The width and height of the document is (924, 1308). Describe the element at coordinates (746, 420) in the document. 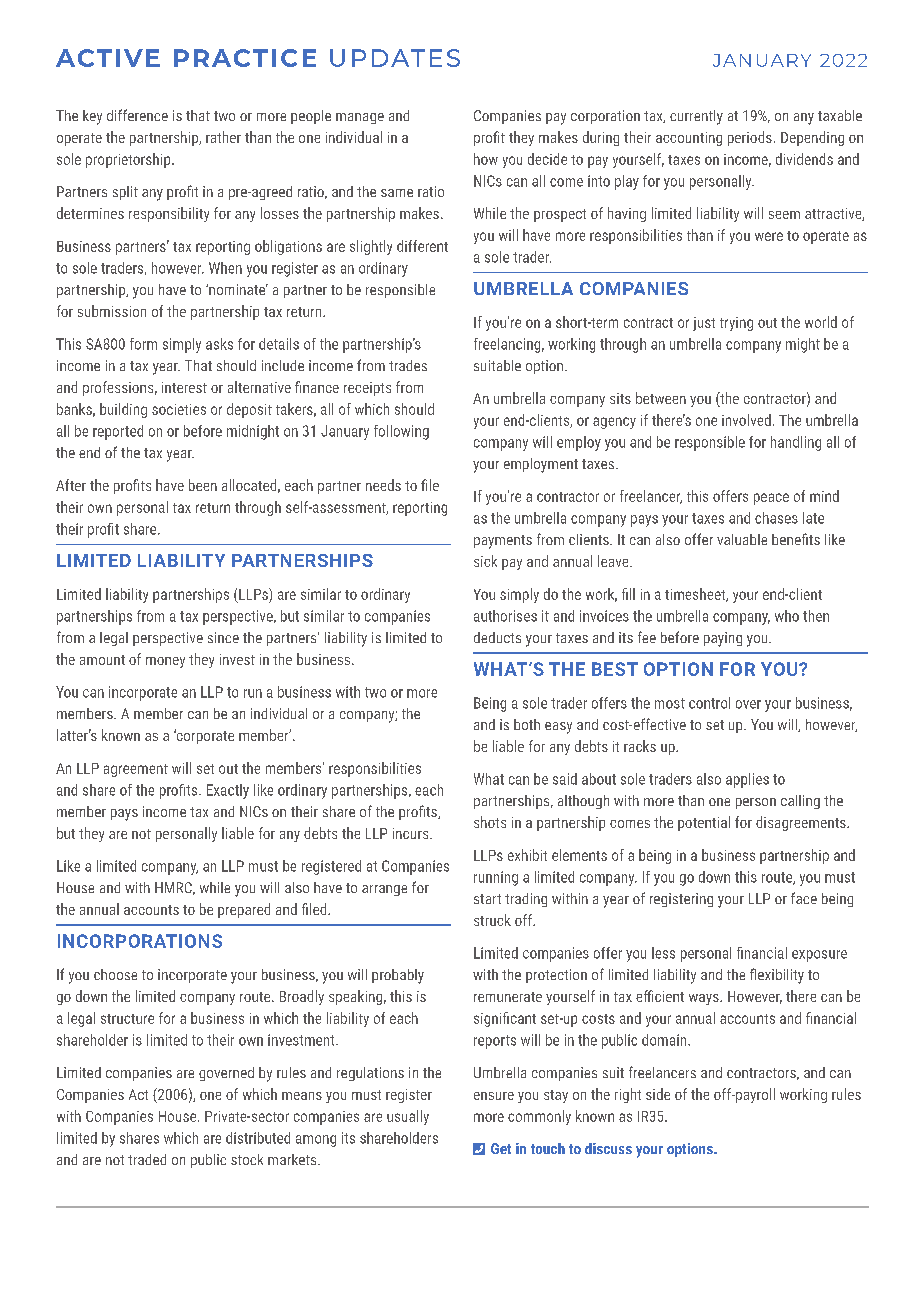

I see `involved` at that location.
